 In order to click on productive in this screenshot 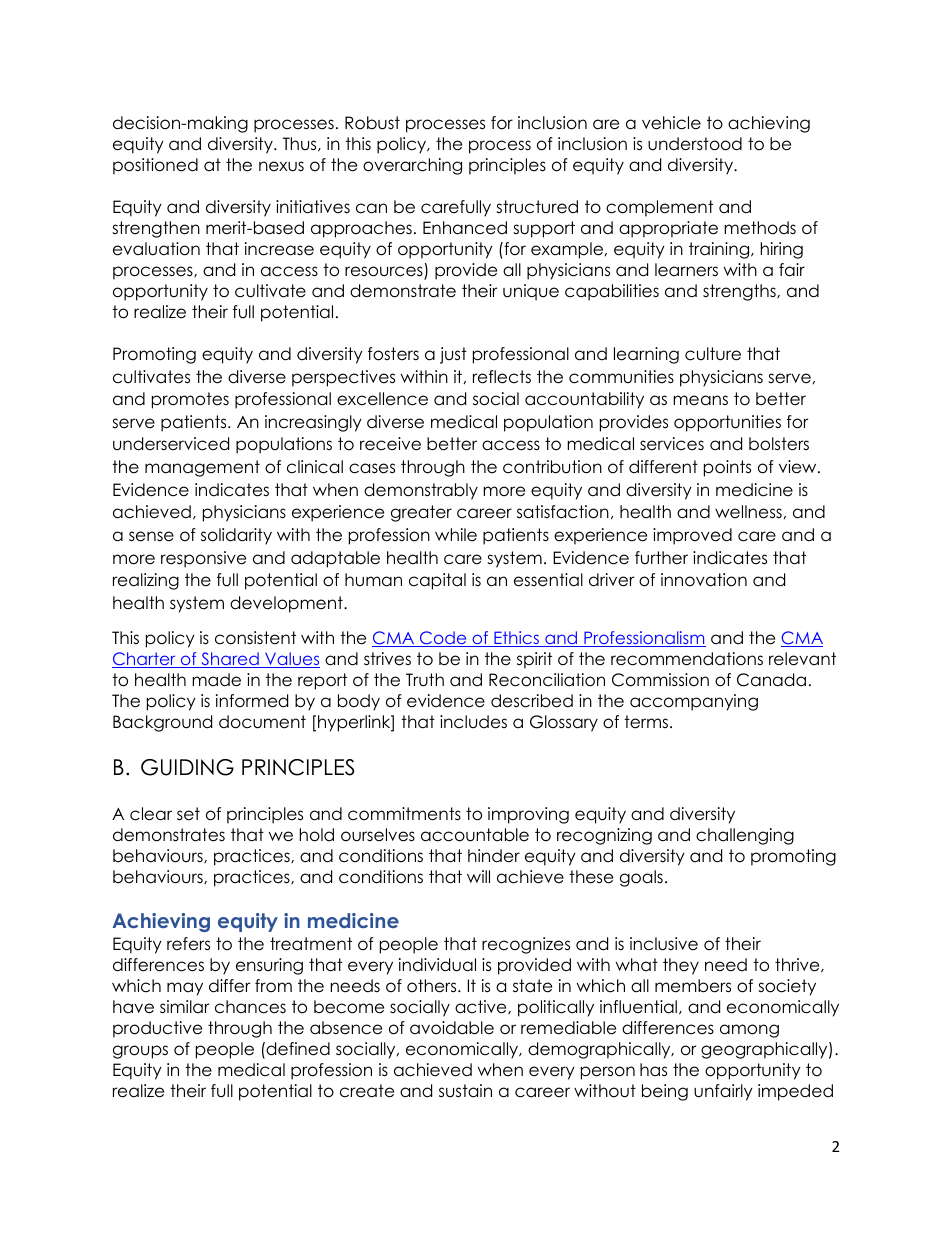, I will do `click(157, 1029)`.
